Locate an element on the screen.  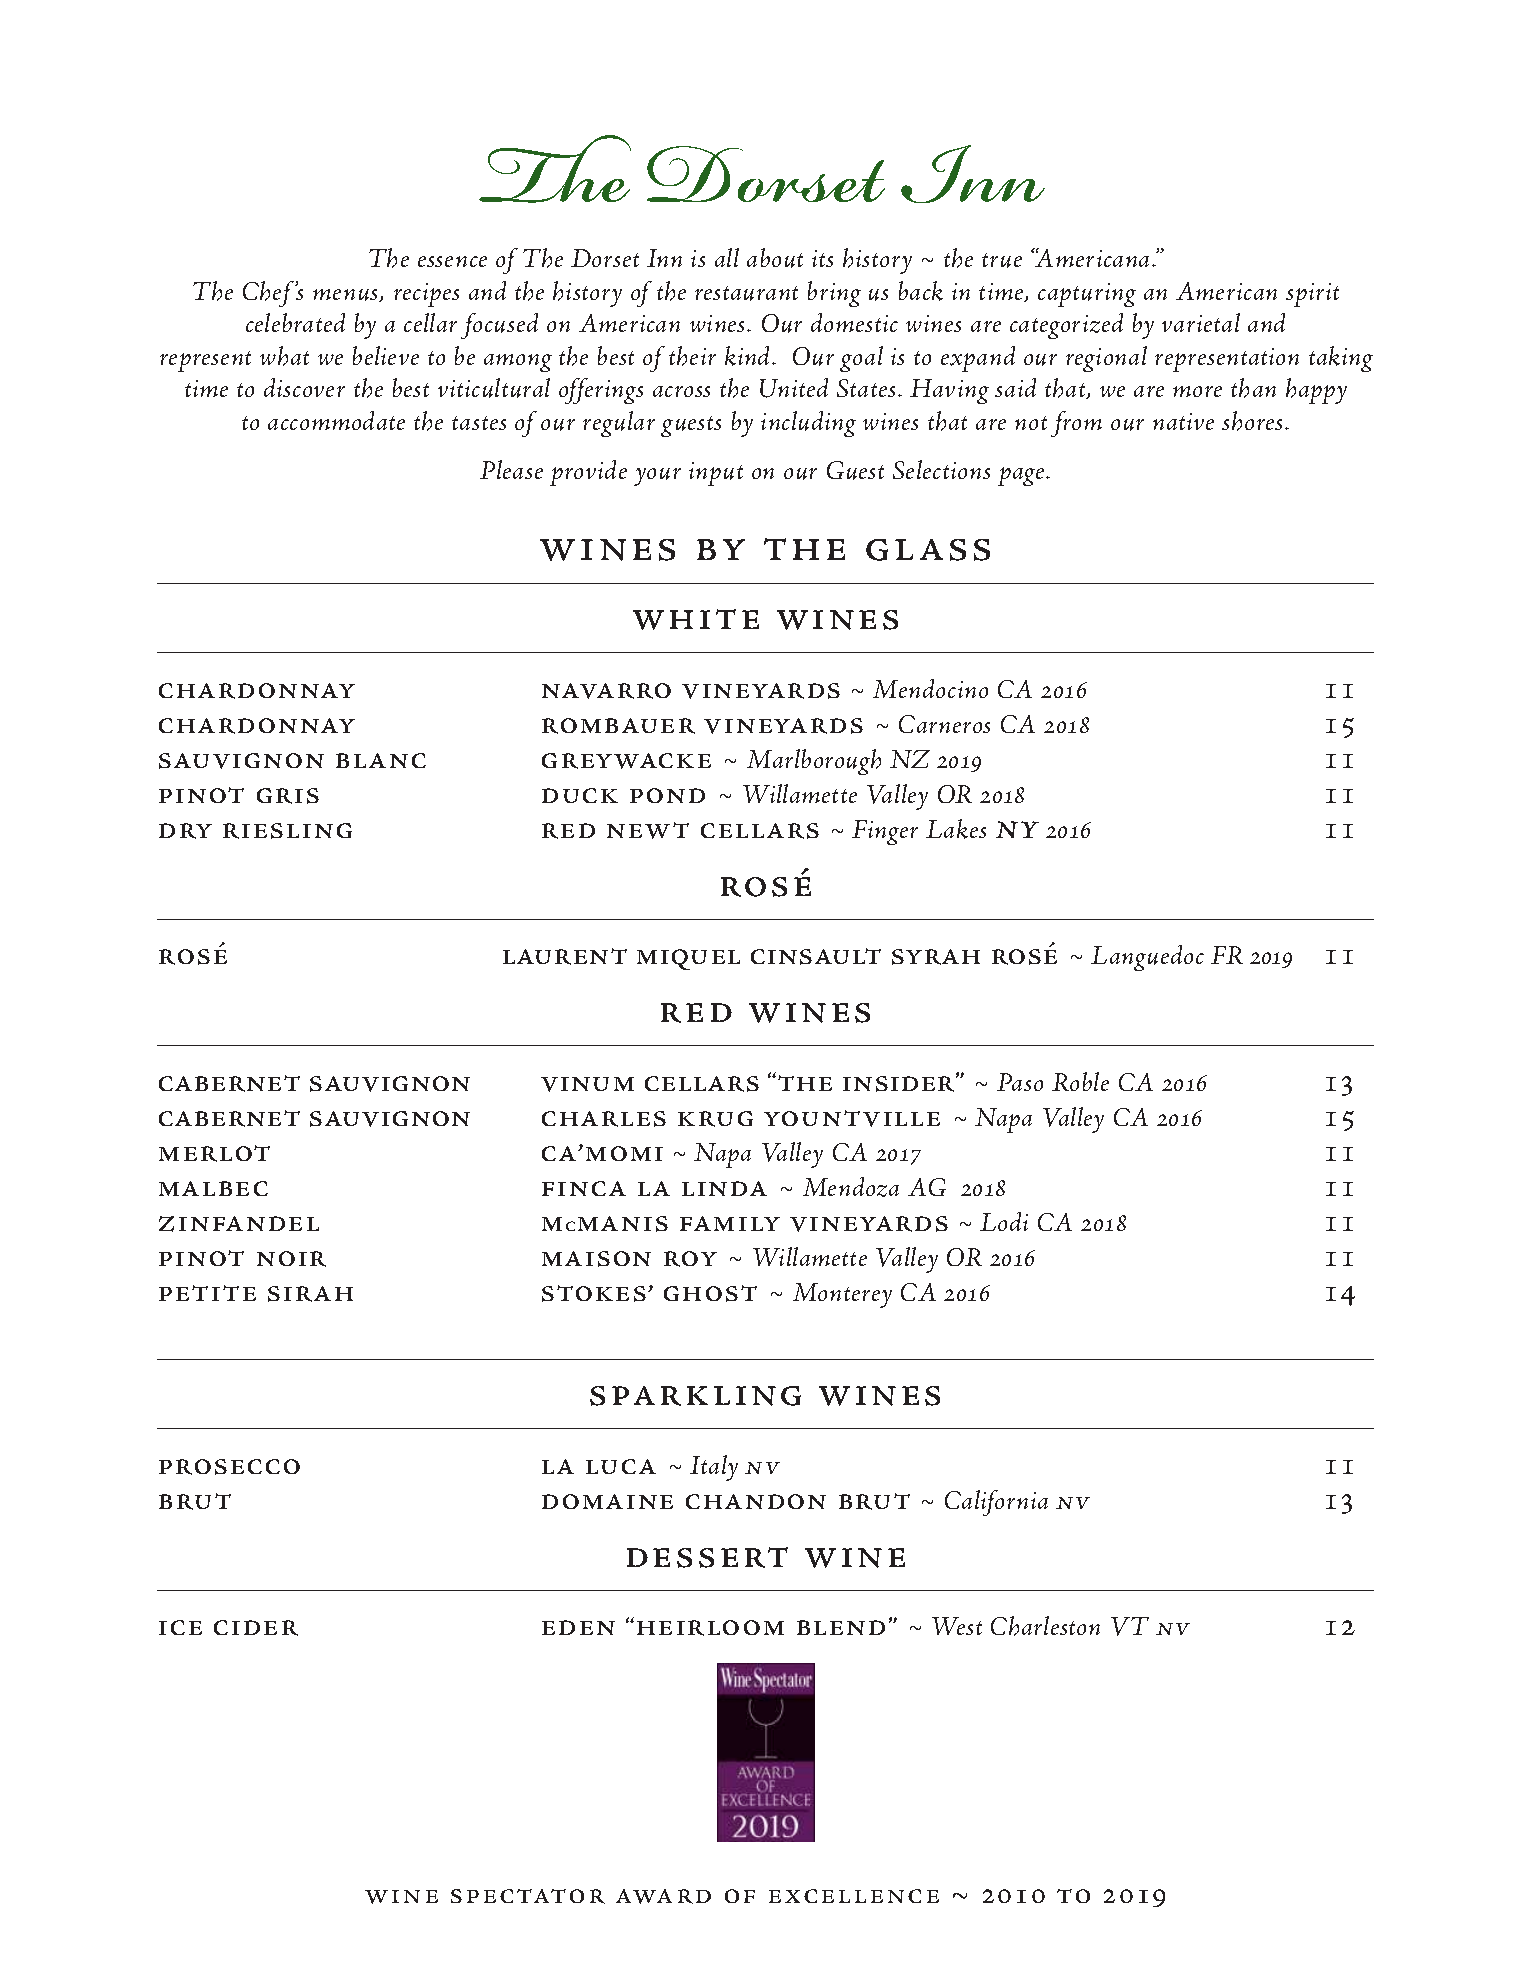
West is located at coordinates (957, 1626).
